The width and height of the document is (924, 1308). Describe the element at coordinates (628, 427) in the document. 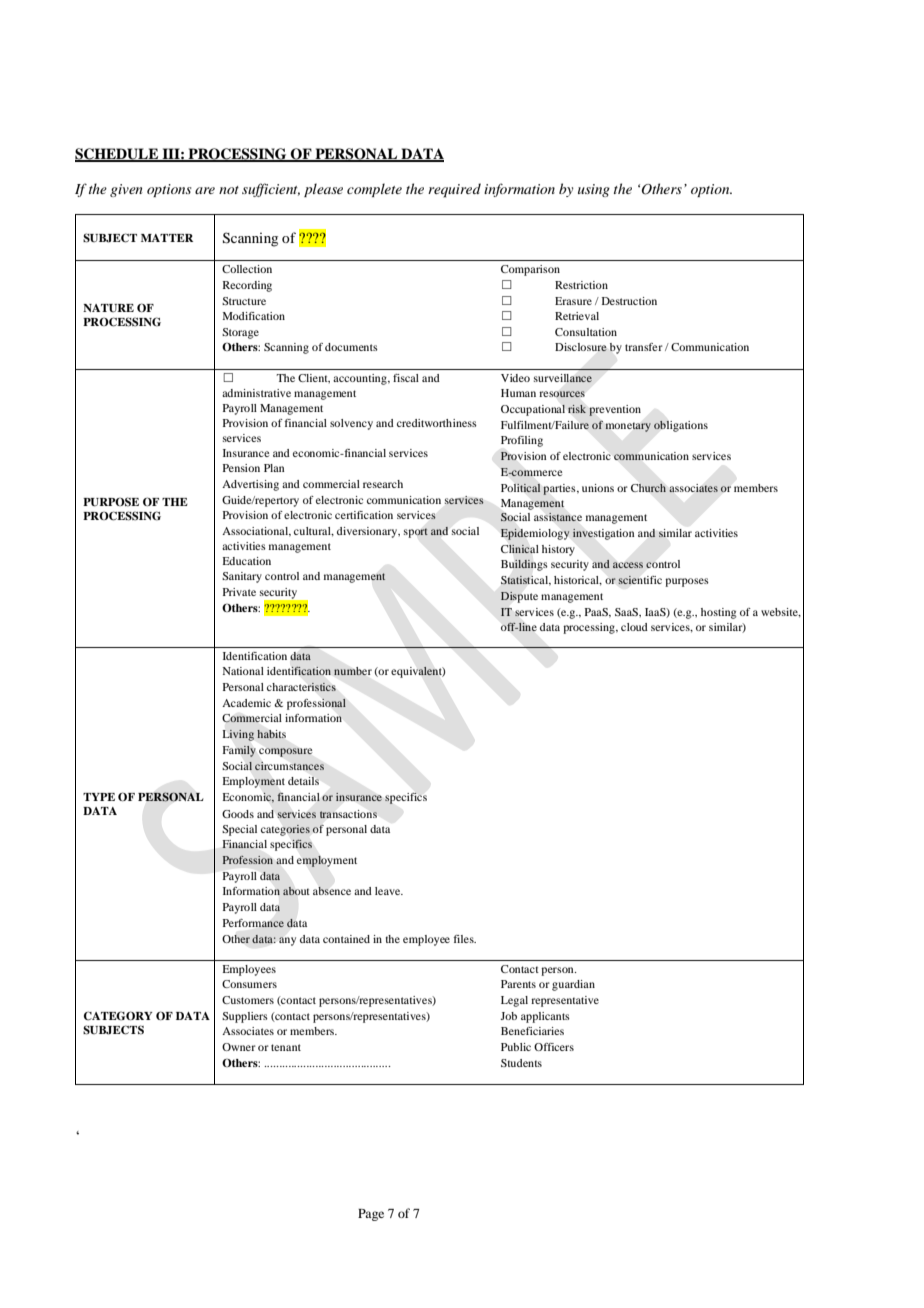

I see `monetary` at that location.
